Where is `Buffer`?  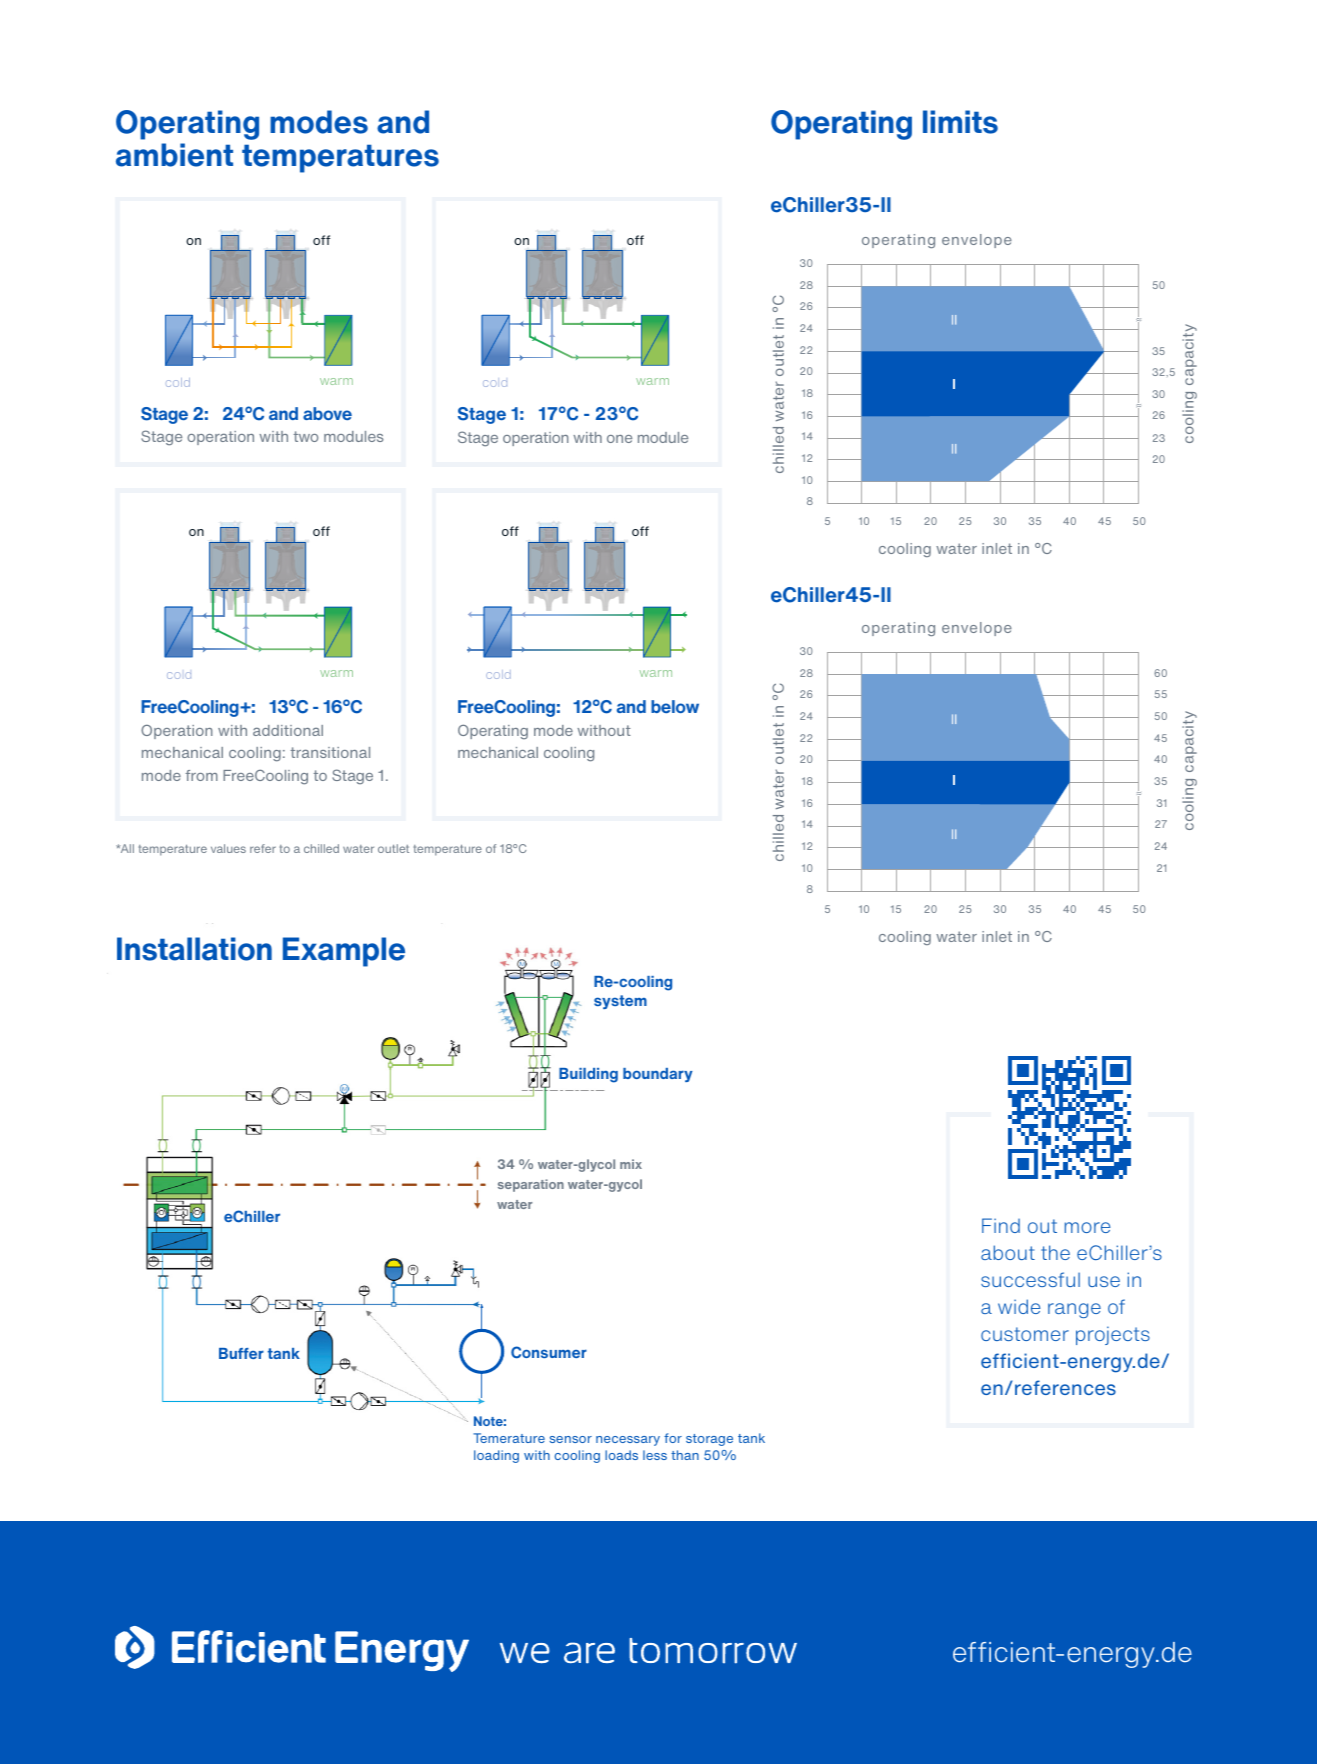 Buffer is located at coordinates (241, 1353).
